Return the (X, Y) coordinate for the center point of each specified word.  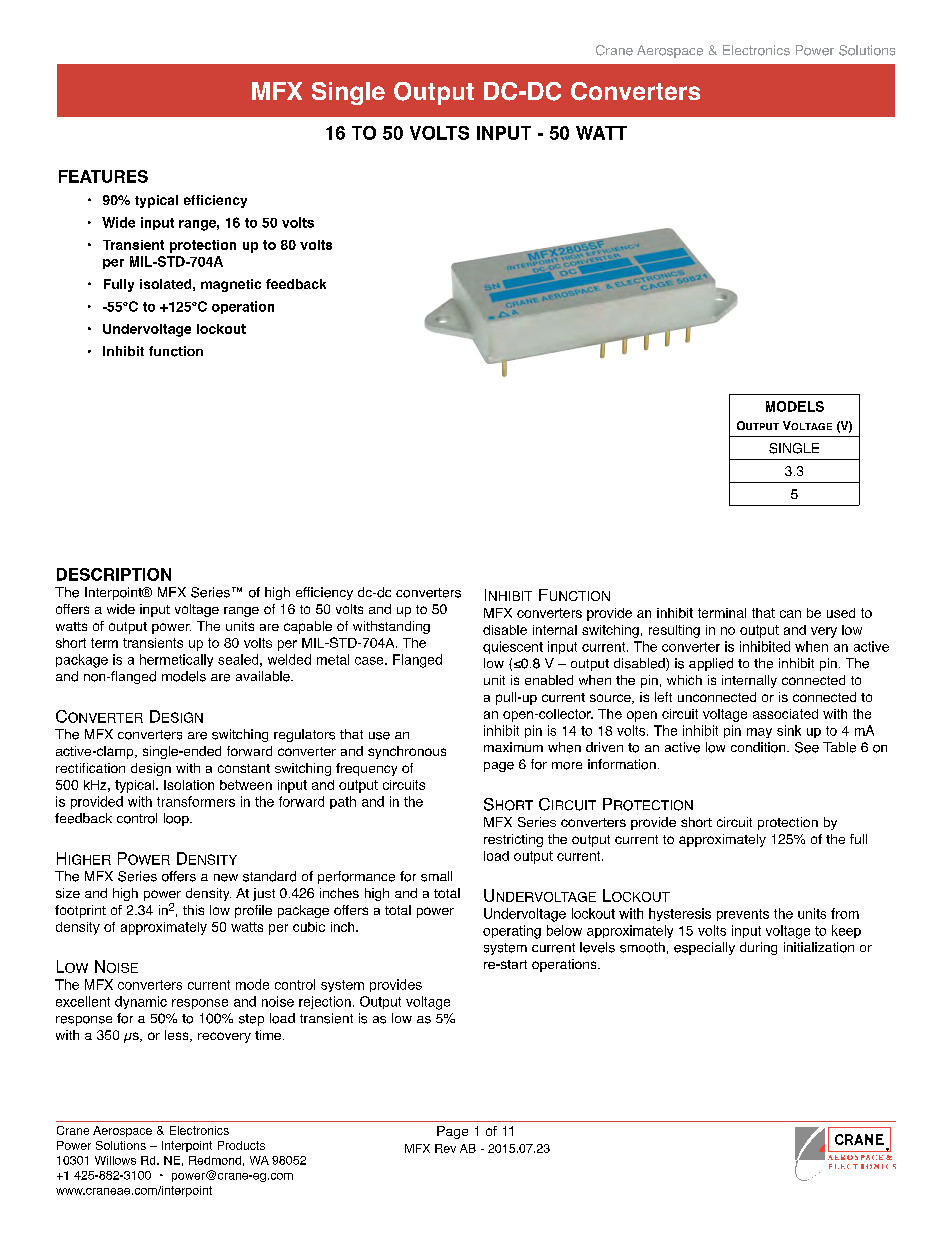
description (114, 574)
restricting (513, 840)
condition (759, 747)
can (790, 614)
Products (241, 1145)
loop (177, 819)
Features (103, 176)
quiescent (513, 647)
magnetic (231, 285)
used (841, 613)
